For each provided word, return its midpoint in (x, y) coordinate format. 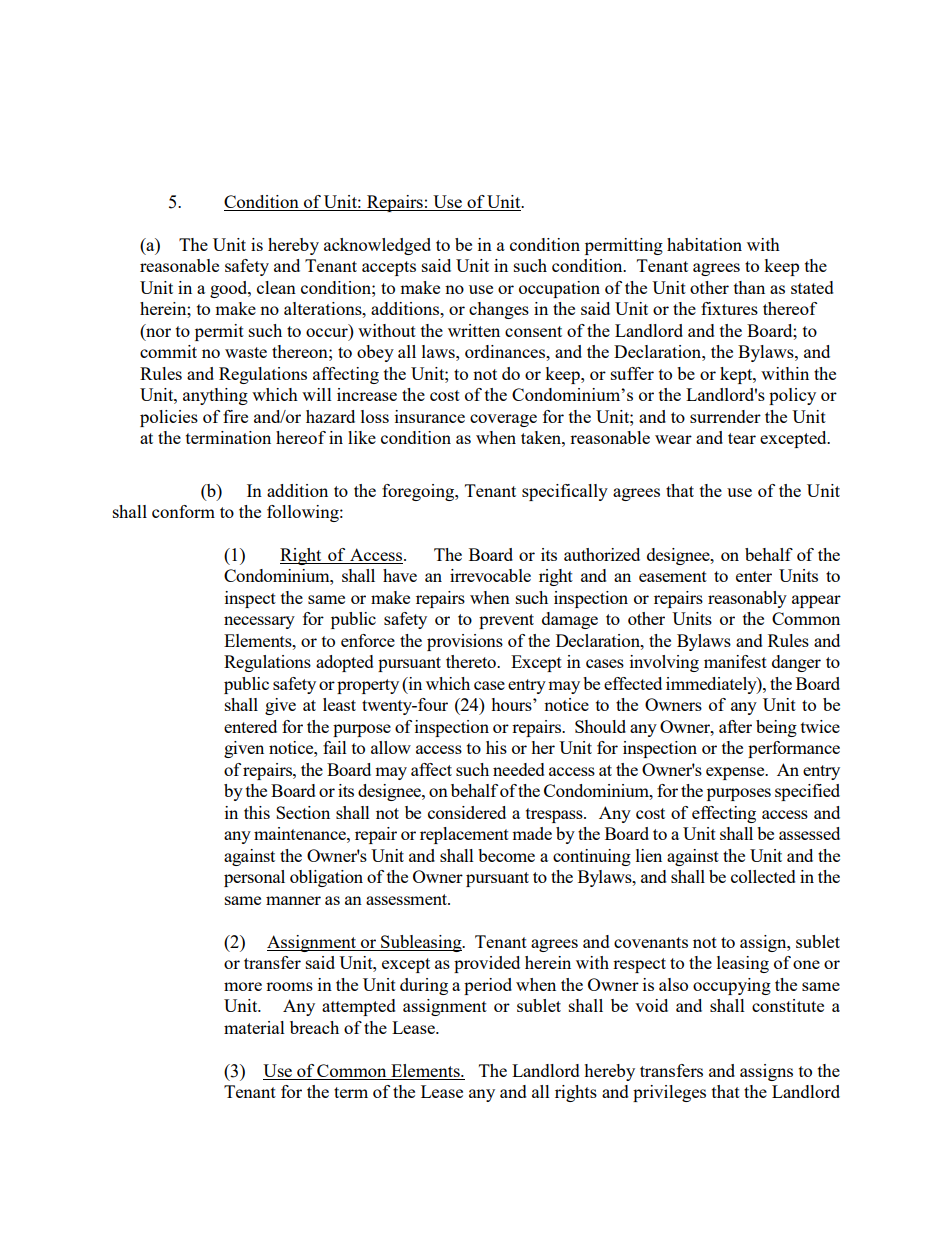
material (254, 1027)
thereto (472, 661)
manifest (735, 661)
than (749, 287)
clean (276, 287)
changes (499, 310)
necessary (259, 622)
